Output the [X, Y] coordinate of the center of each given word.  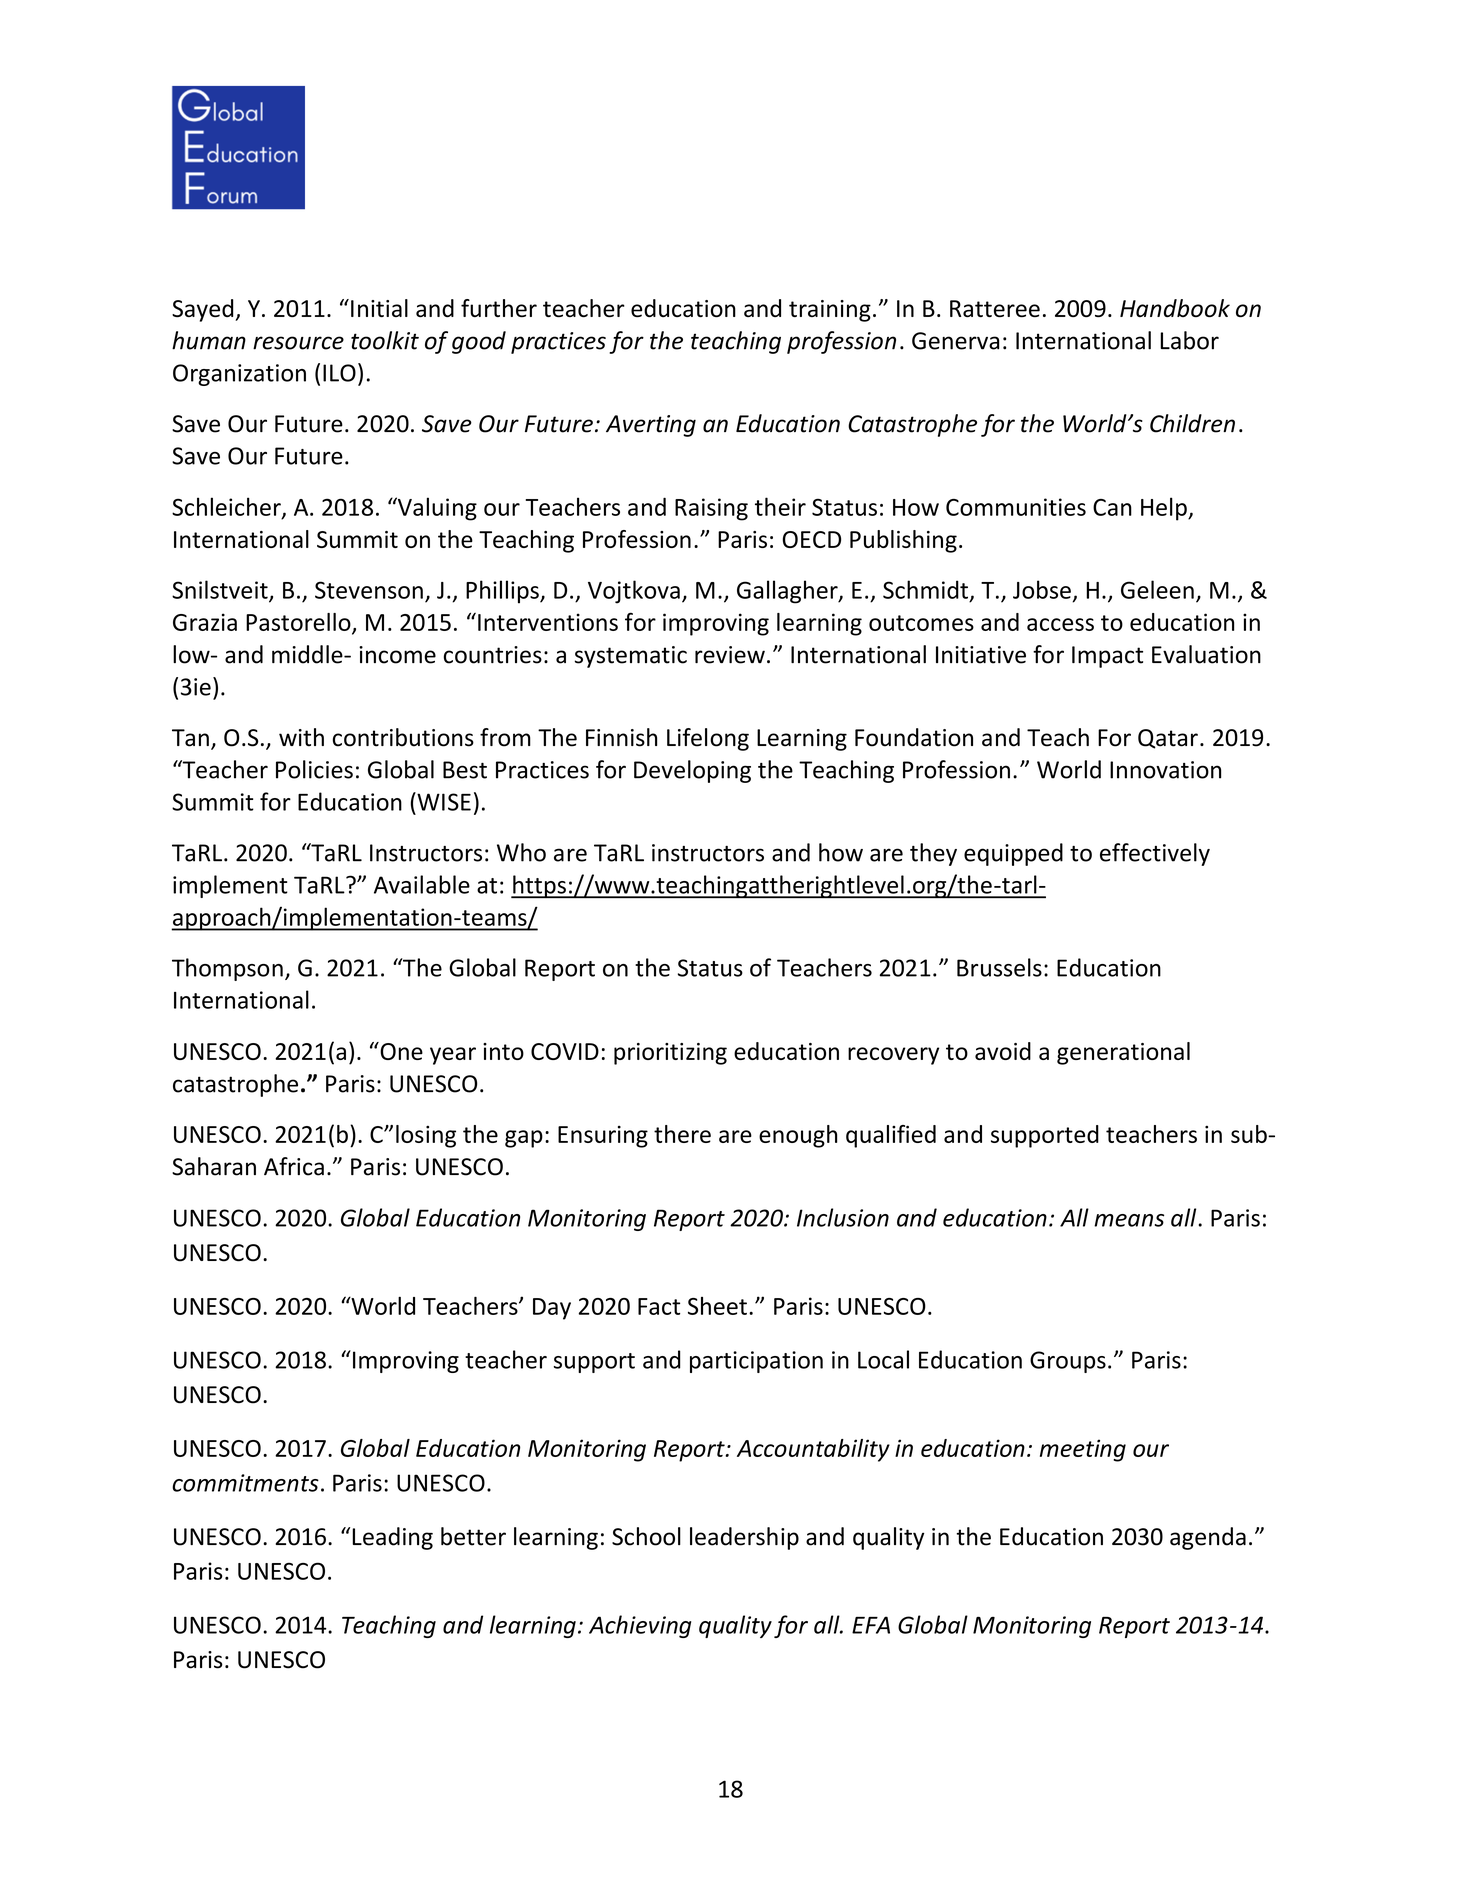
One [400, 1051]
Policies [314, 769]
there [682, 1134]
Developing [692, 771]
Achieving [640, 1626]
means [1129, 1220]
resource [298, 343]
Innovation [1165, 770]
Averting [651, 426]
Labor [1189, 340]
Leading [392, 1538]
